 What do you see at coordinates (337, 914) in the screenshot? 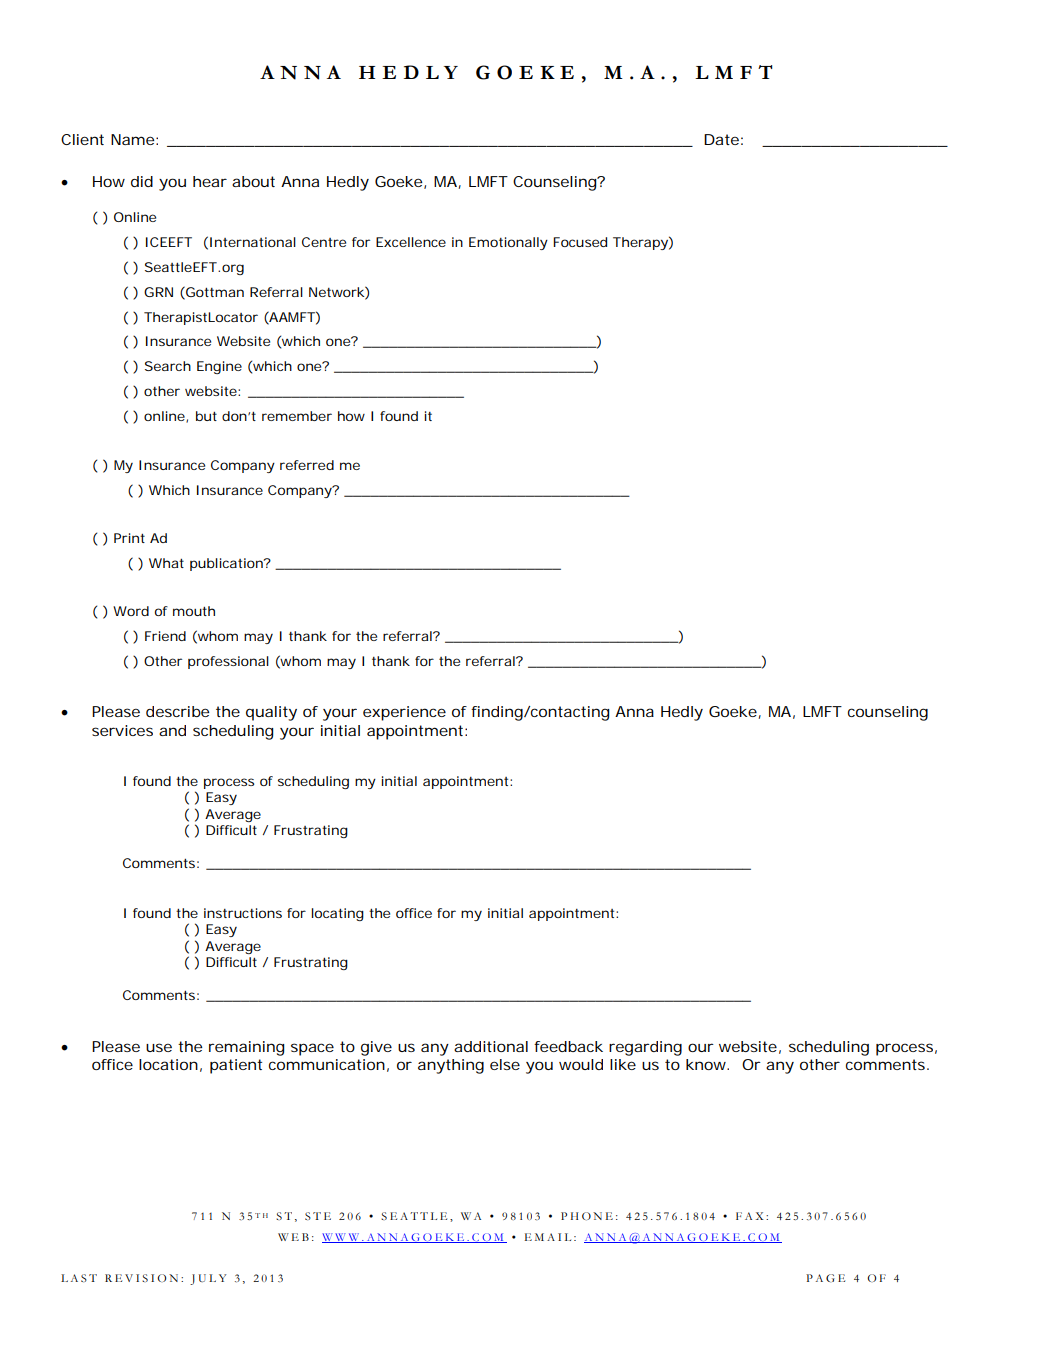
I see `locating` at bounding box center [337, 914].
